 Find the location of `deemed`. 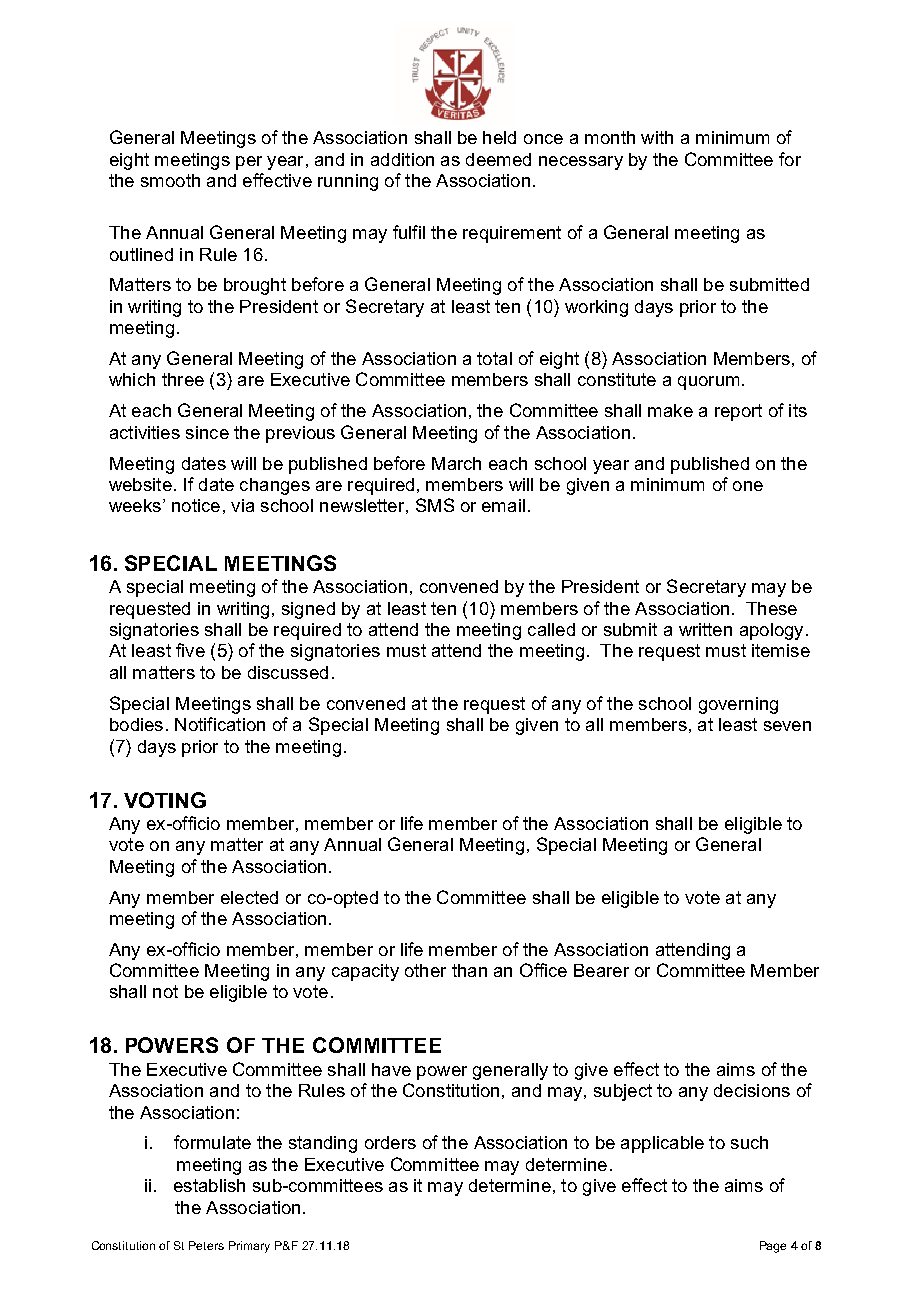

deemed is located at coordinates (498, 159).
